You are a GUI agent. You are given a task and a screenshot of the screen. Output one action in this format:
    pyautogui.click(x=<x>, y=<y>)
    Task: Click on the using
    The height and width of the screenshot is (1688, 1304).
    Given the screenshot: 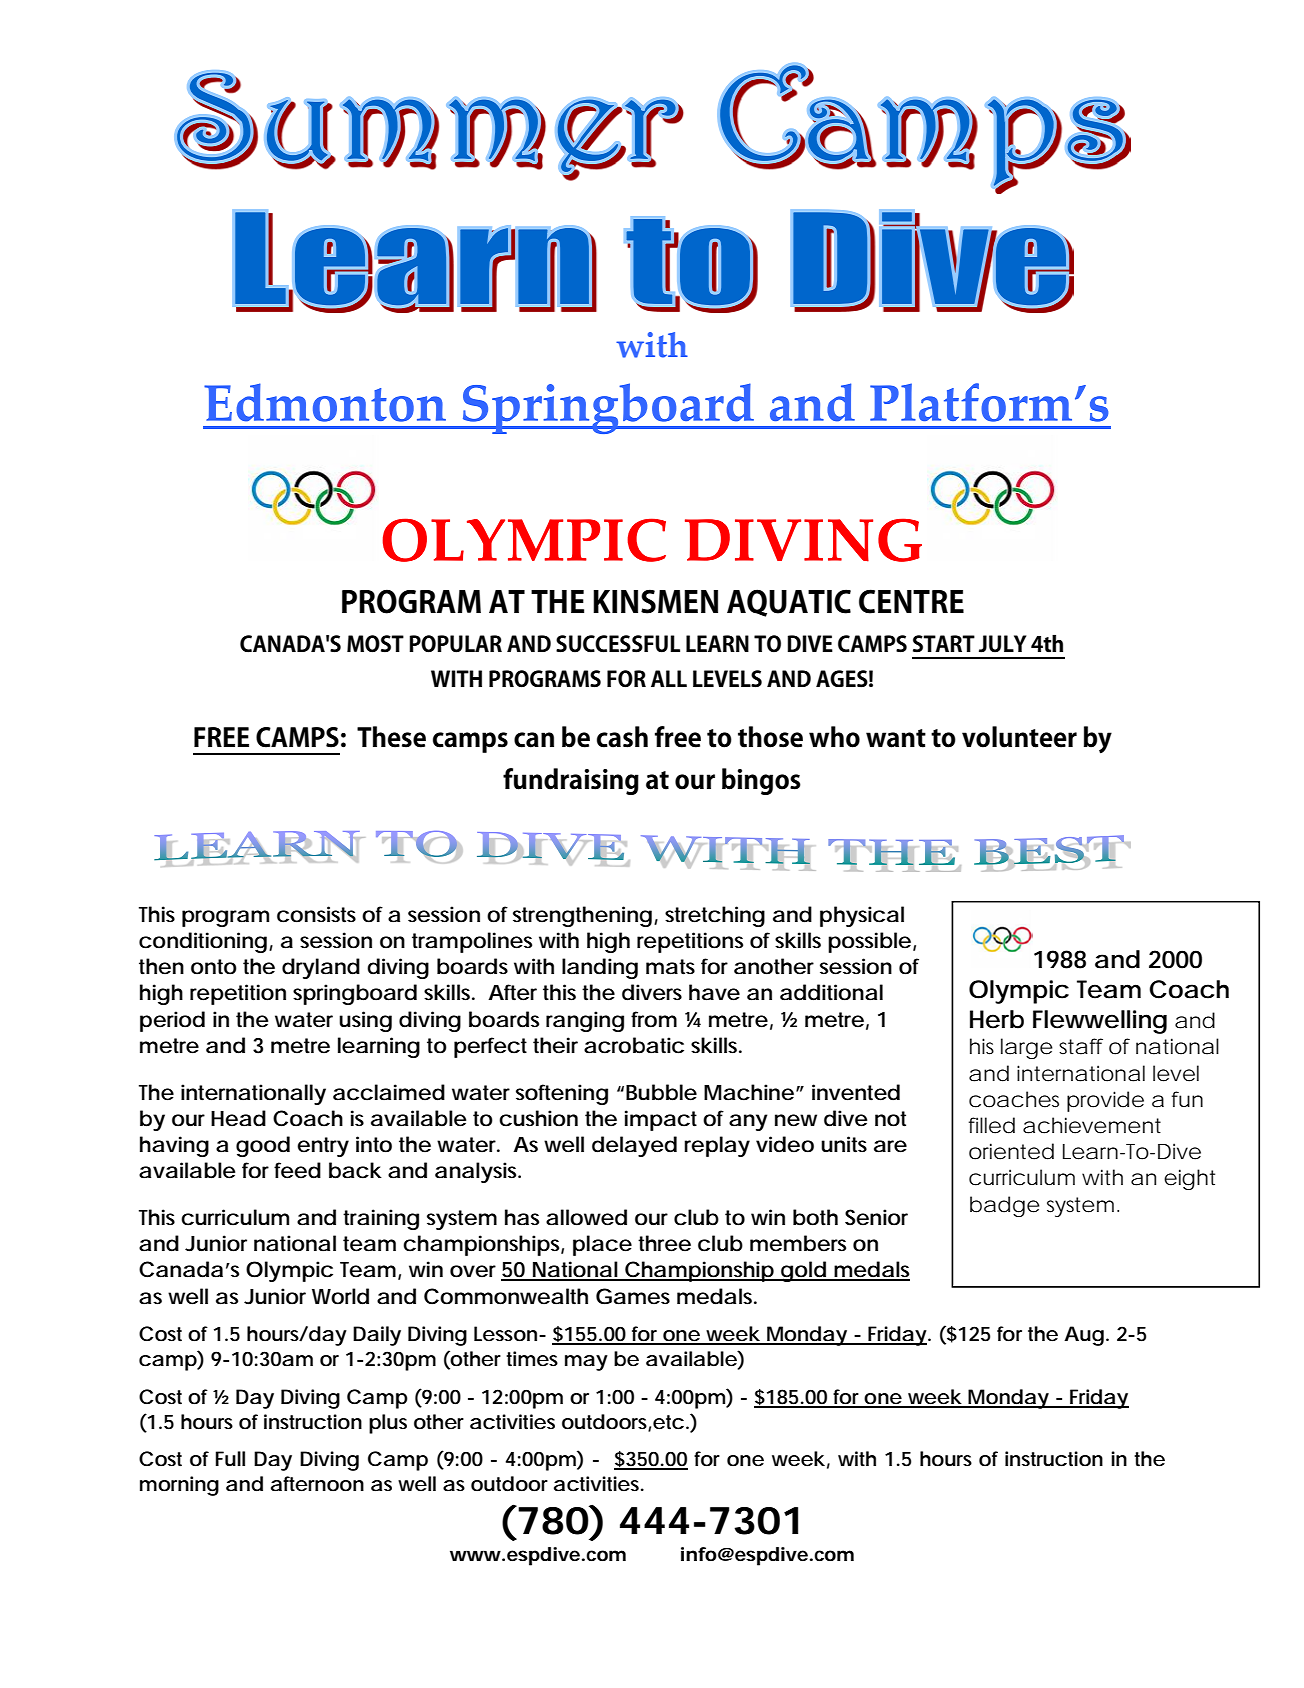 What is the action you would take?
    pyautogui.click(x=365, y=1021)
